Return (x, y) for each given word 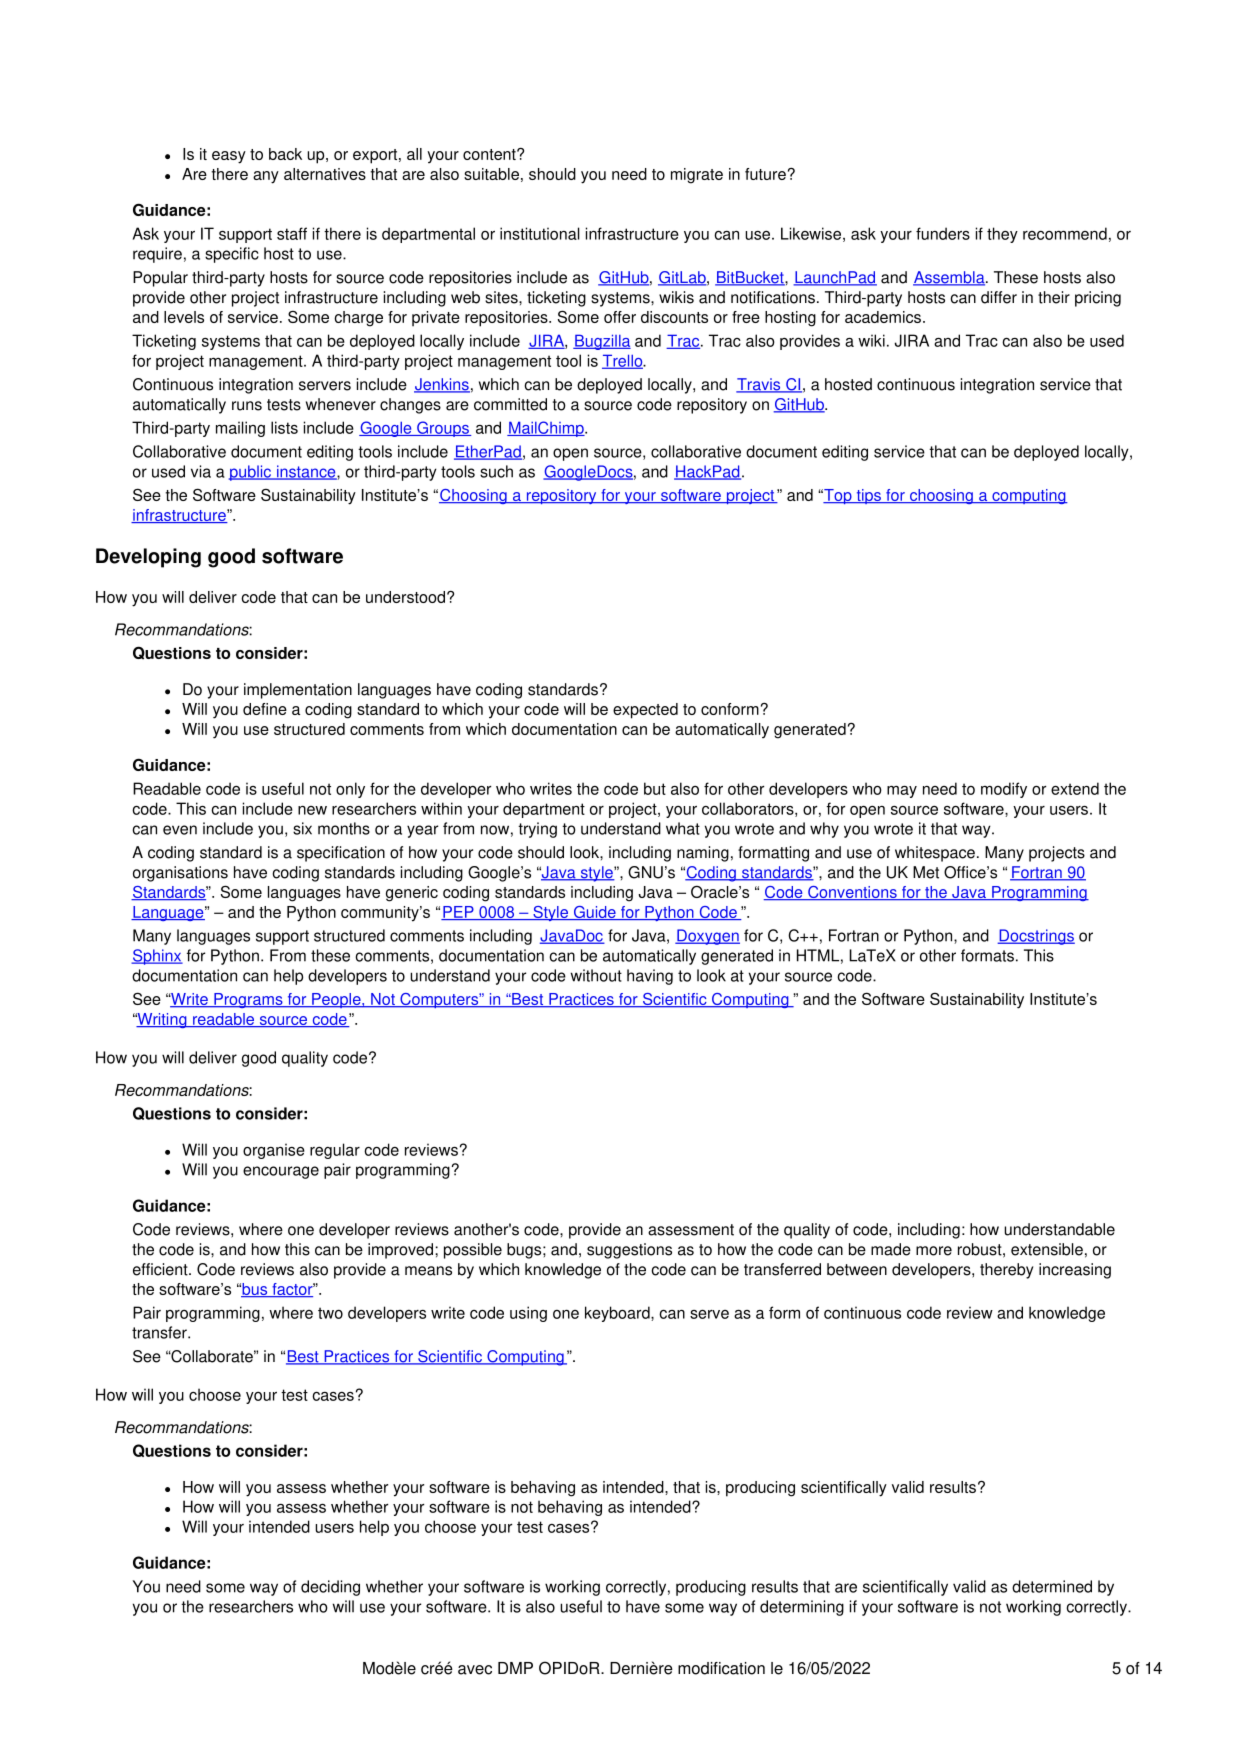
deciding (330, 1588)
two (330, 1313)
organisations (180, 874)
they (1002, 235)
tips (868, 496)
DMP (515, 1668)
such (496, 471)
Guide (594, 913)
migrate (697, 176)
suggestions (629, 1251)
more (934, 1251)
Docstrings (1036, 937)
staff (292, 233)
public (251, 473)
